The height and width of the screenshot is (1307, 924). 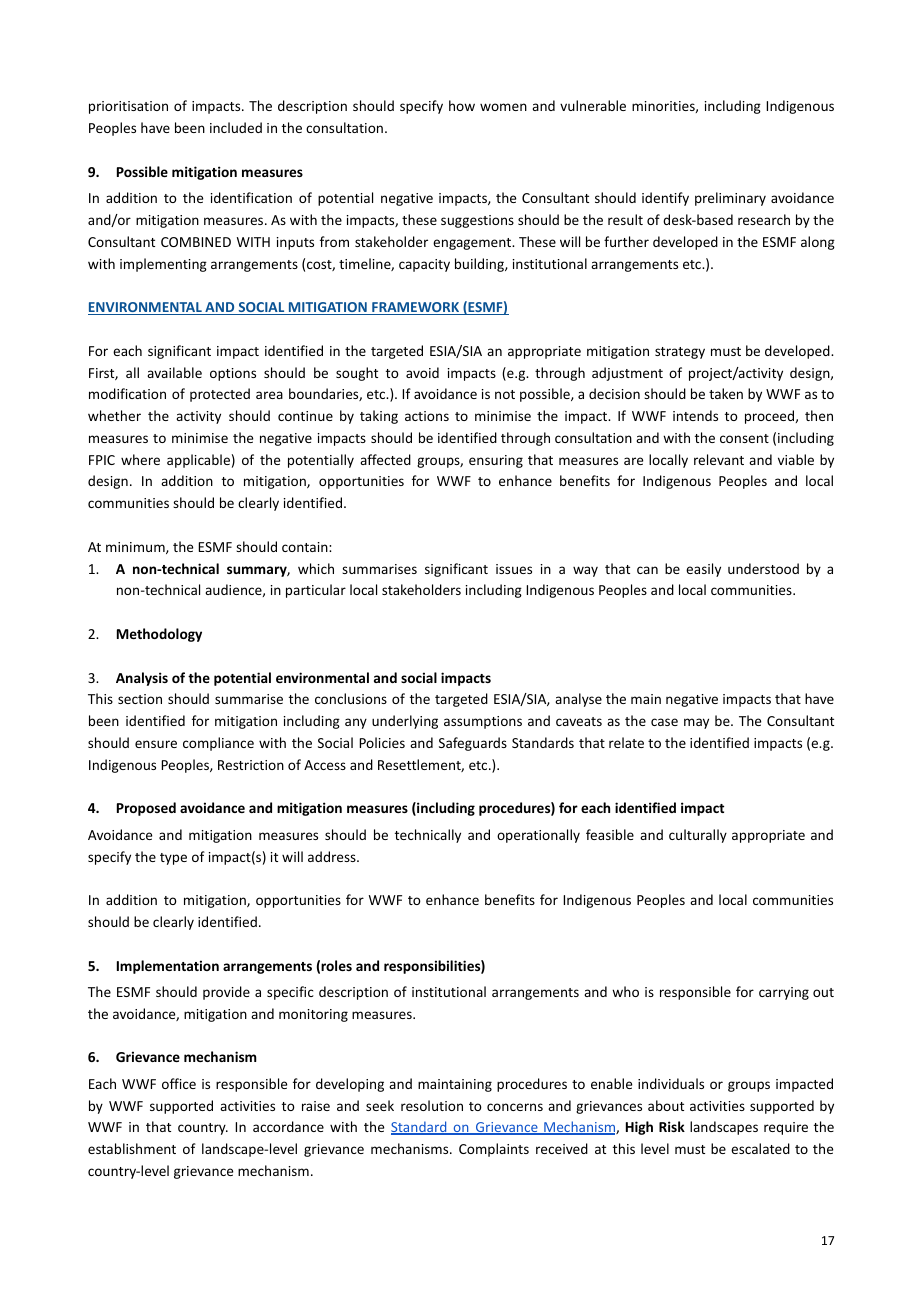 What do you see at coordinates (730, 199) in the screenshot?
I see `preliminary` at bounding box center [730, 199].
